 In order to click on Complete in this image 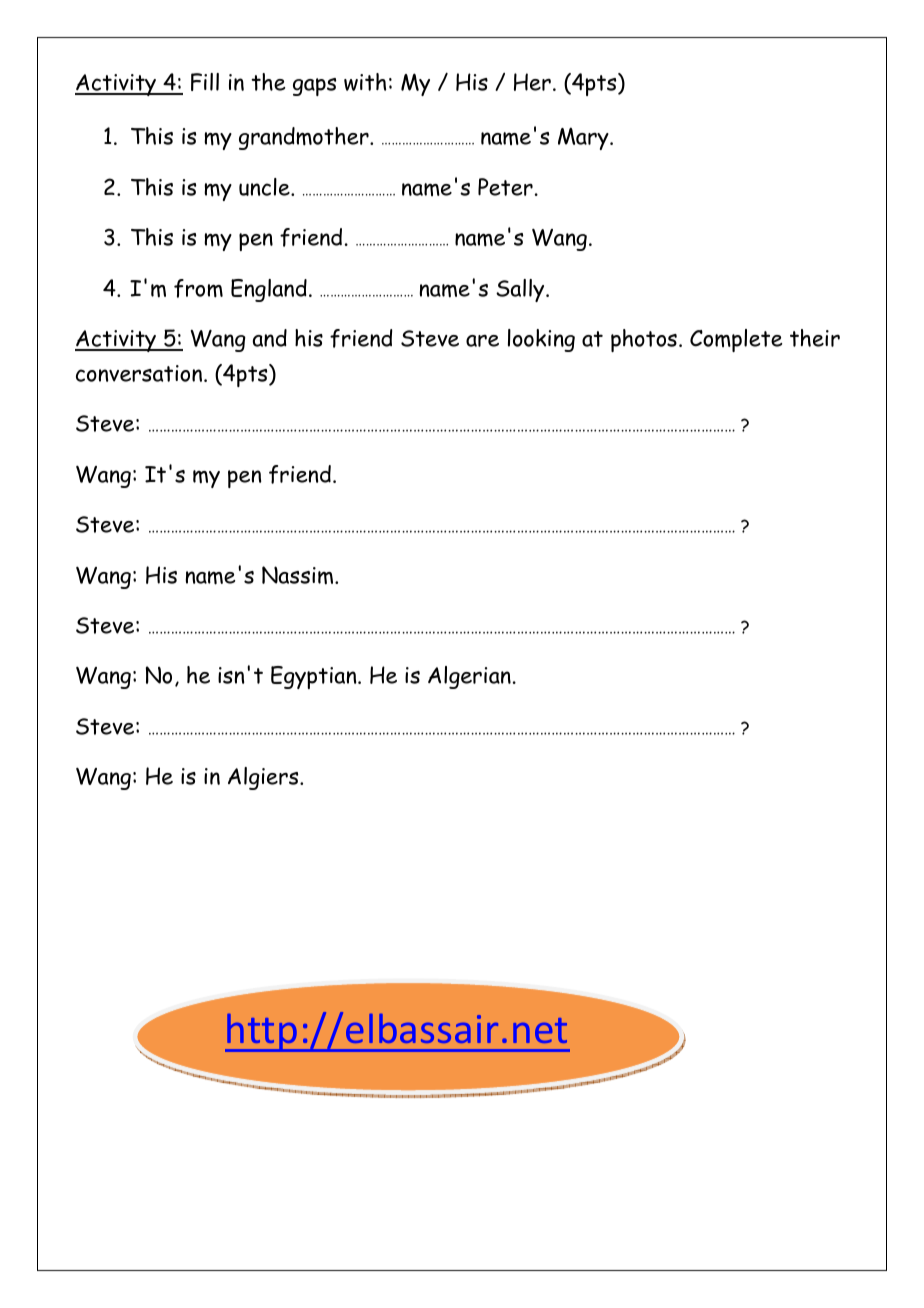, I will do `click(736, 340)`.
